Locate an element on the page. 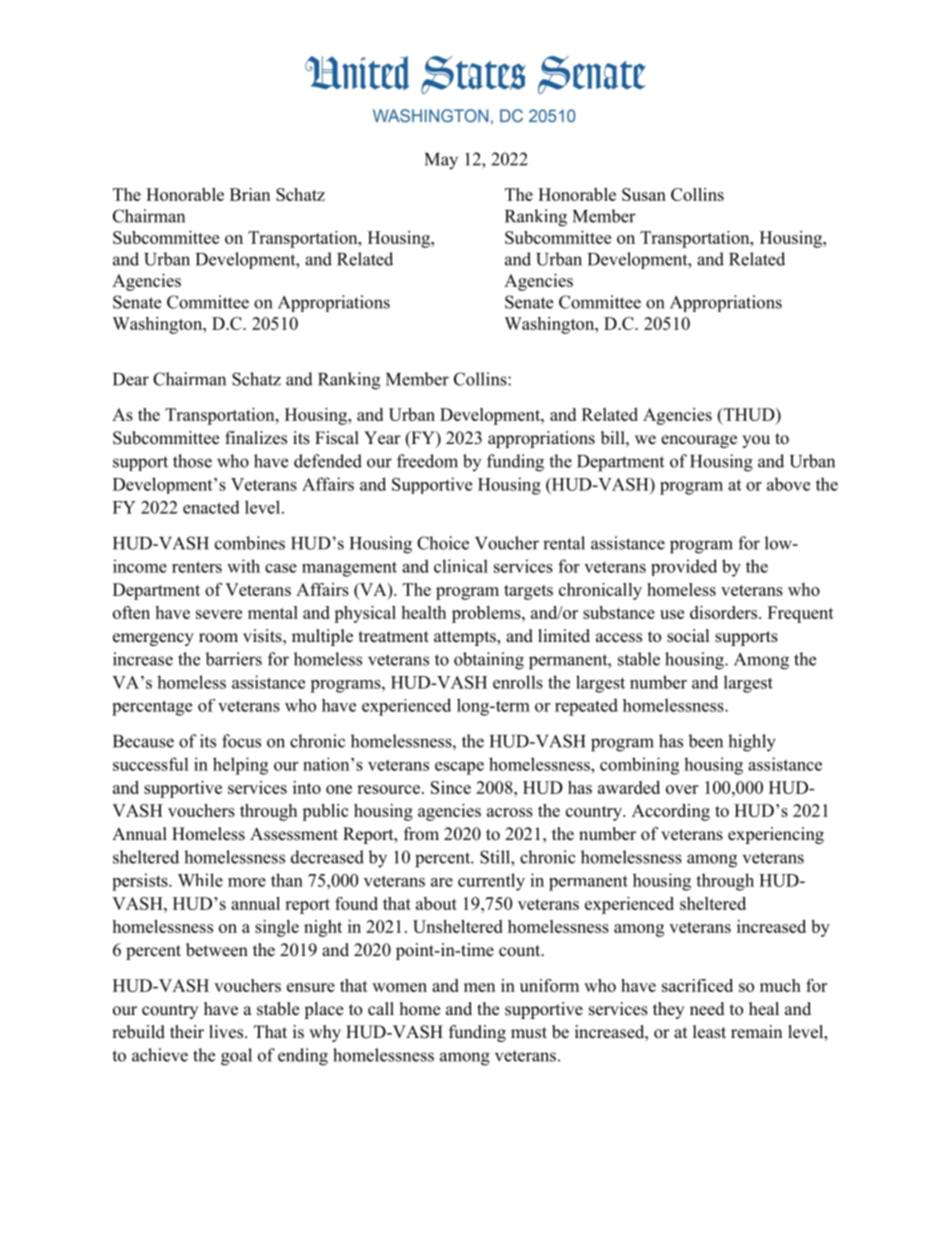  freedom is located at coordinates (427, 461).
